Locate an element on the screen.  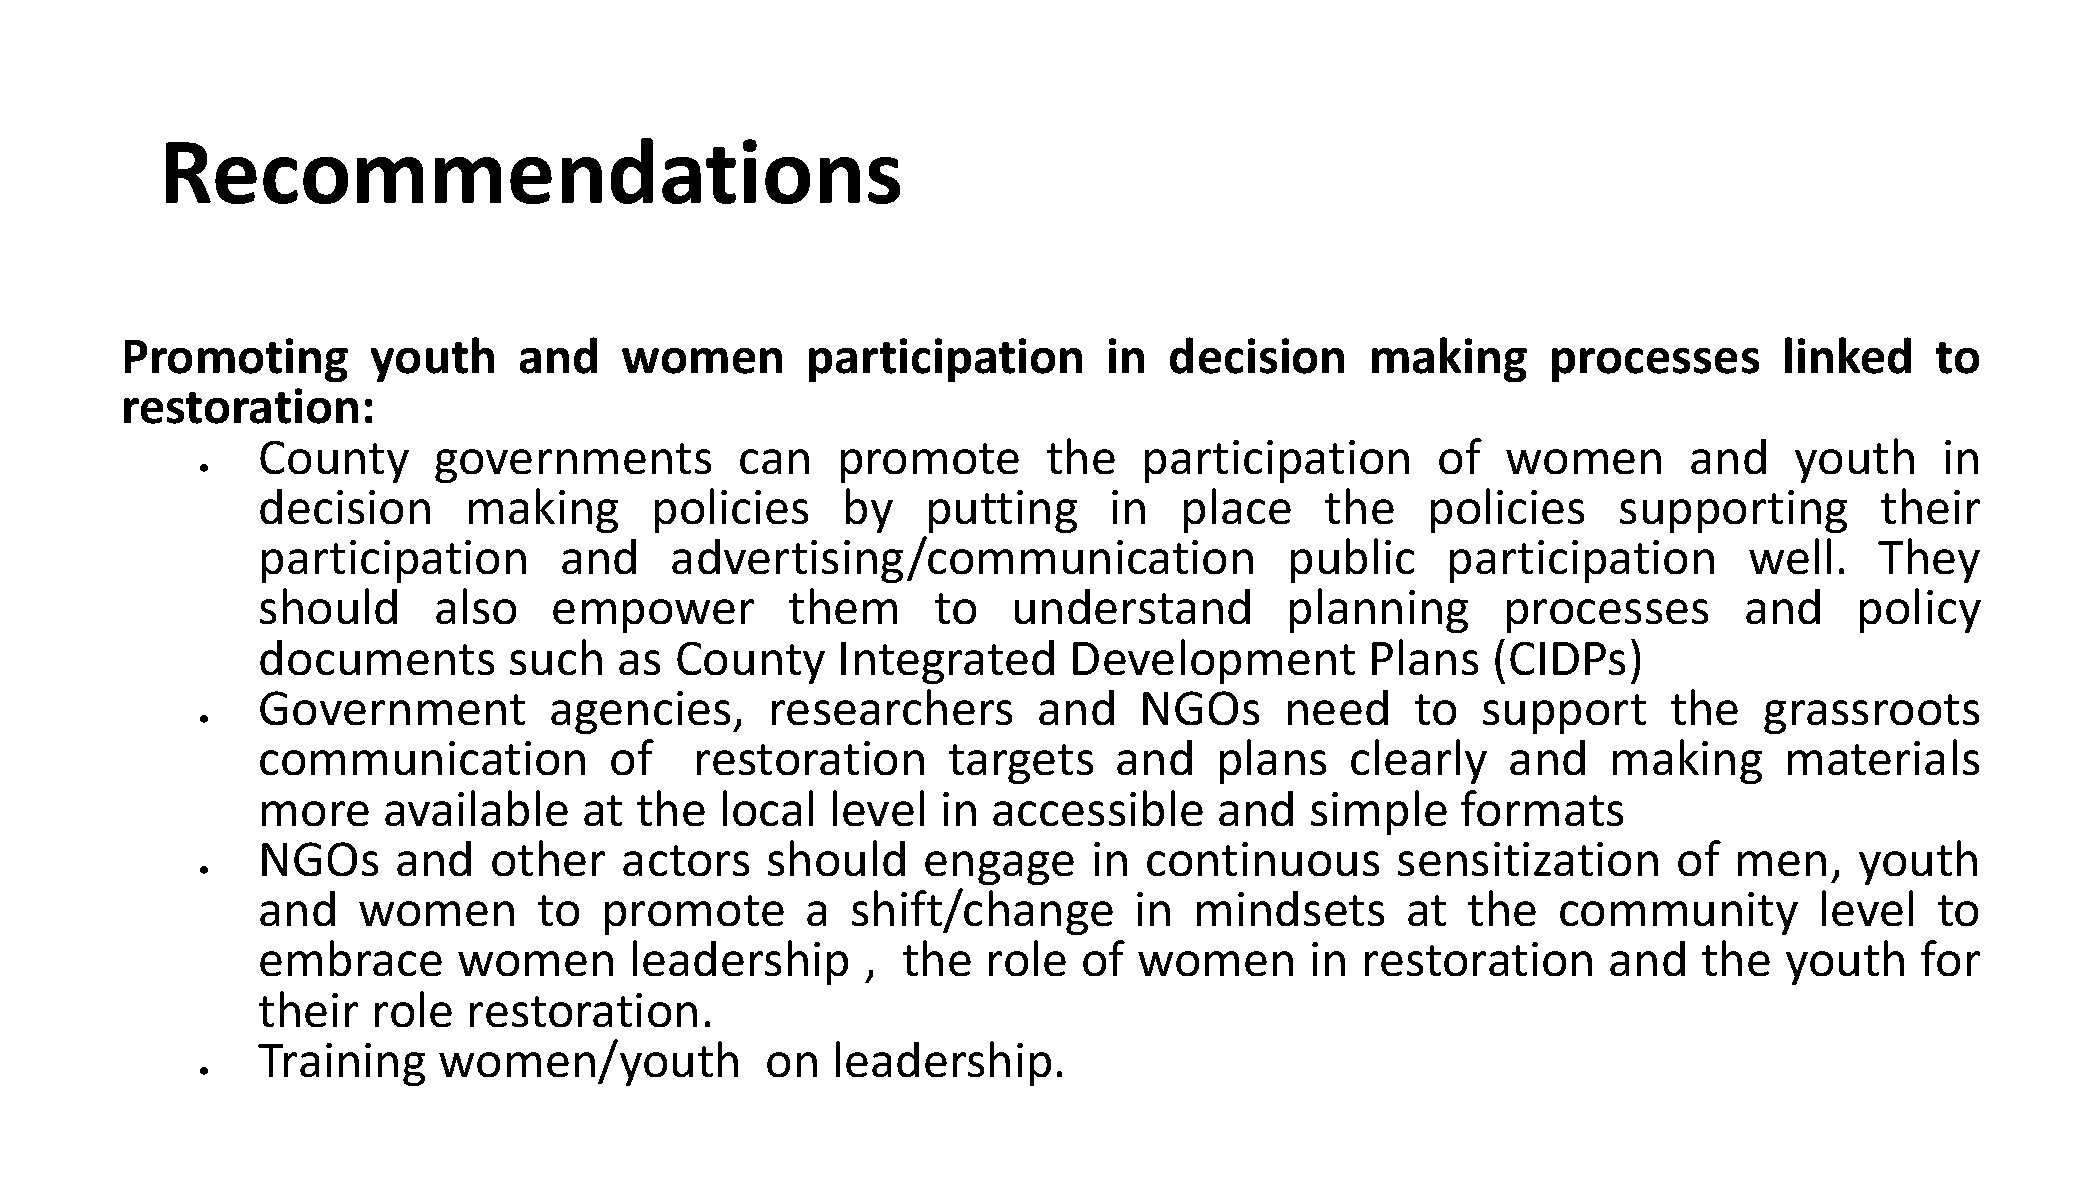
place is located at coordinates (1237, 510).
